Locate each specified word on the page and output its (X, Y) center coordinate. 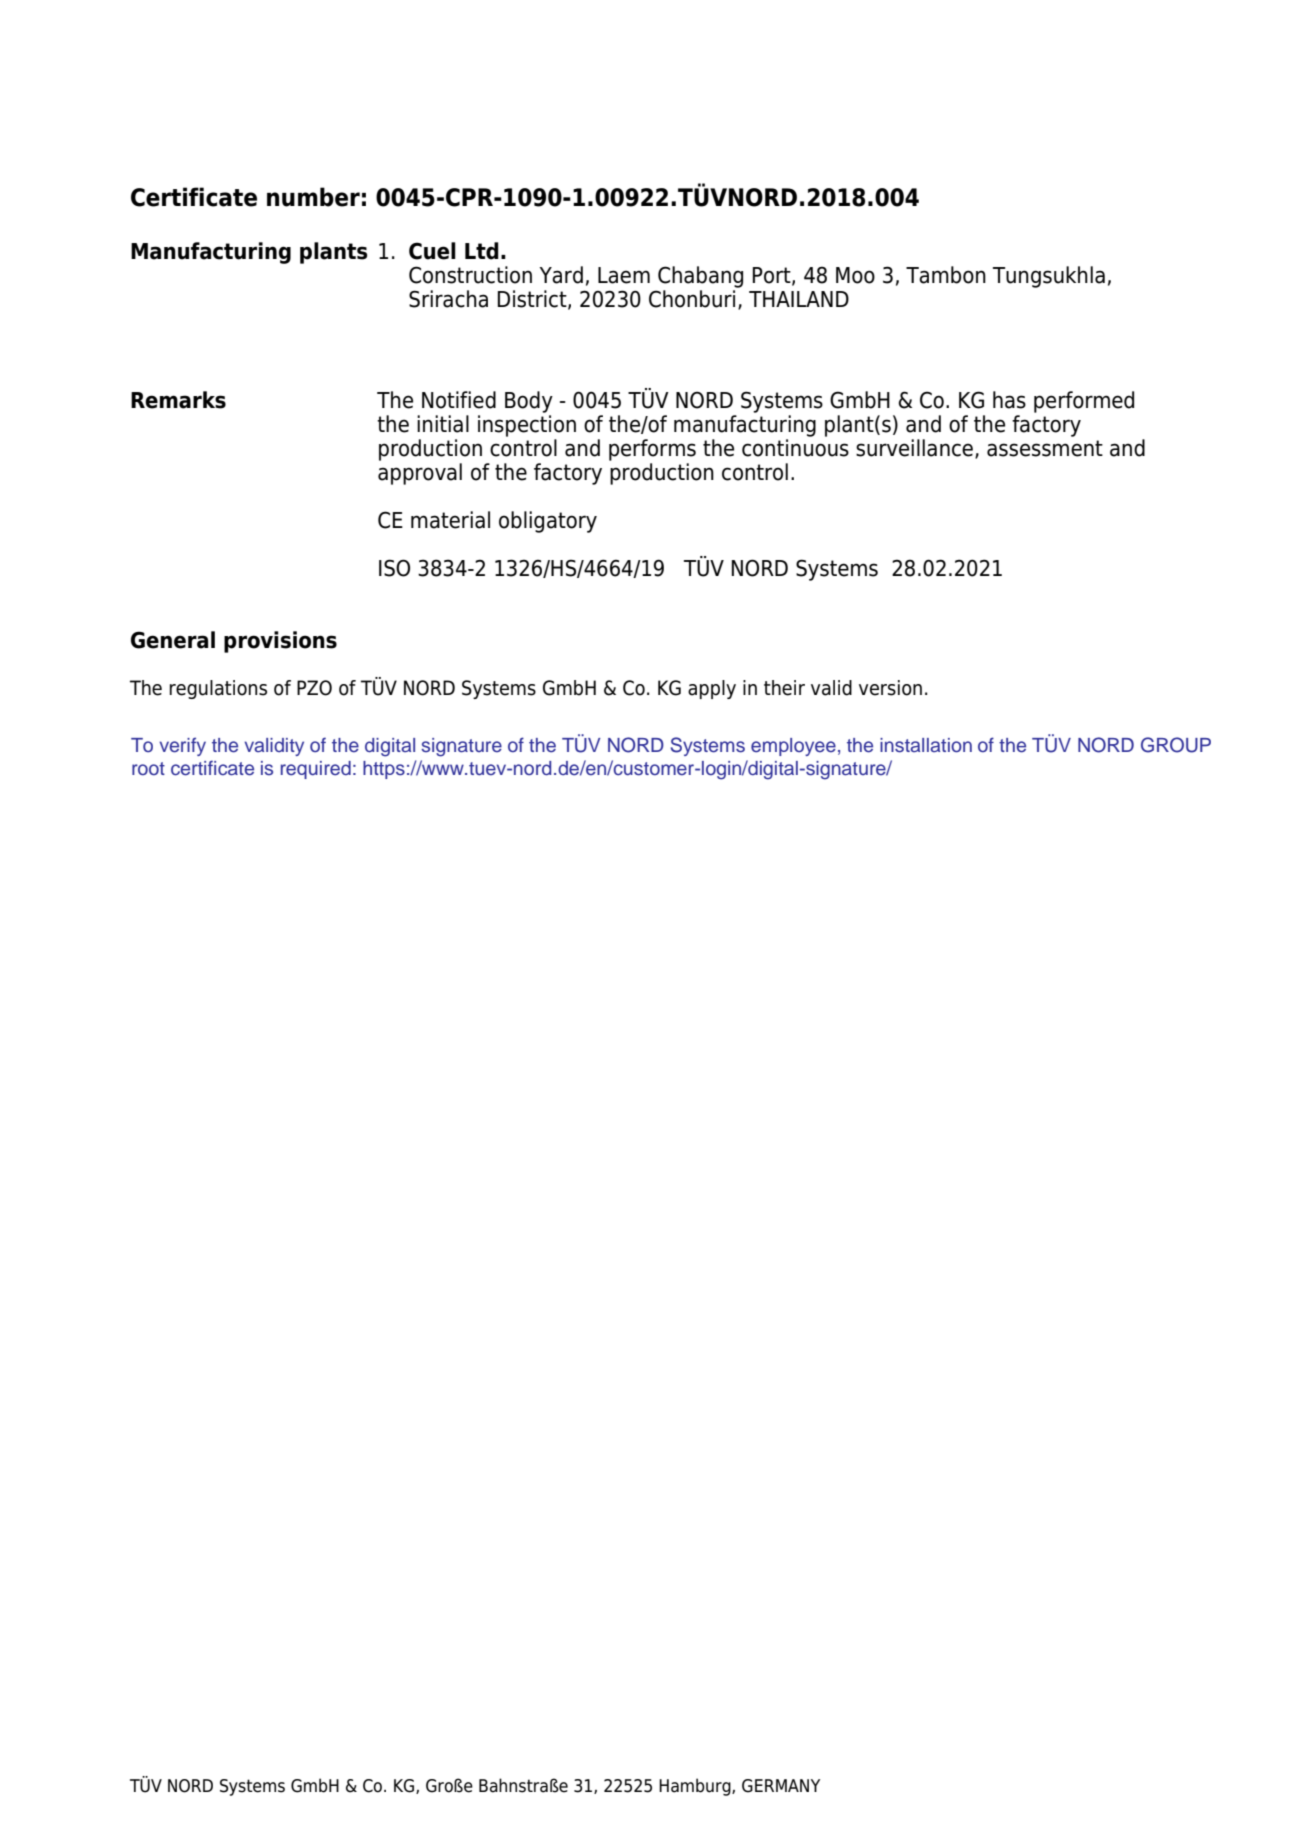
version (890, 688)
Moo (855, 275)
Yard (561, 275)
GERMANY (781, 1786)
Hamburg (696, 1787)
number (313, 197)
